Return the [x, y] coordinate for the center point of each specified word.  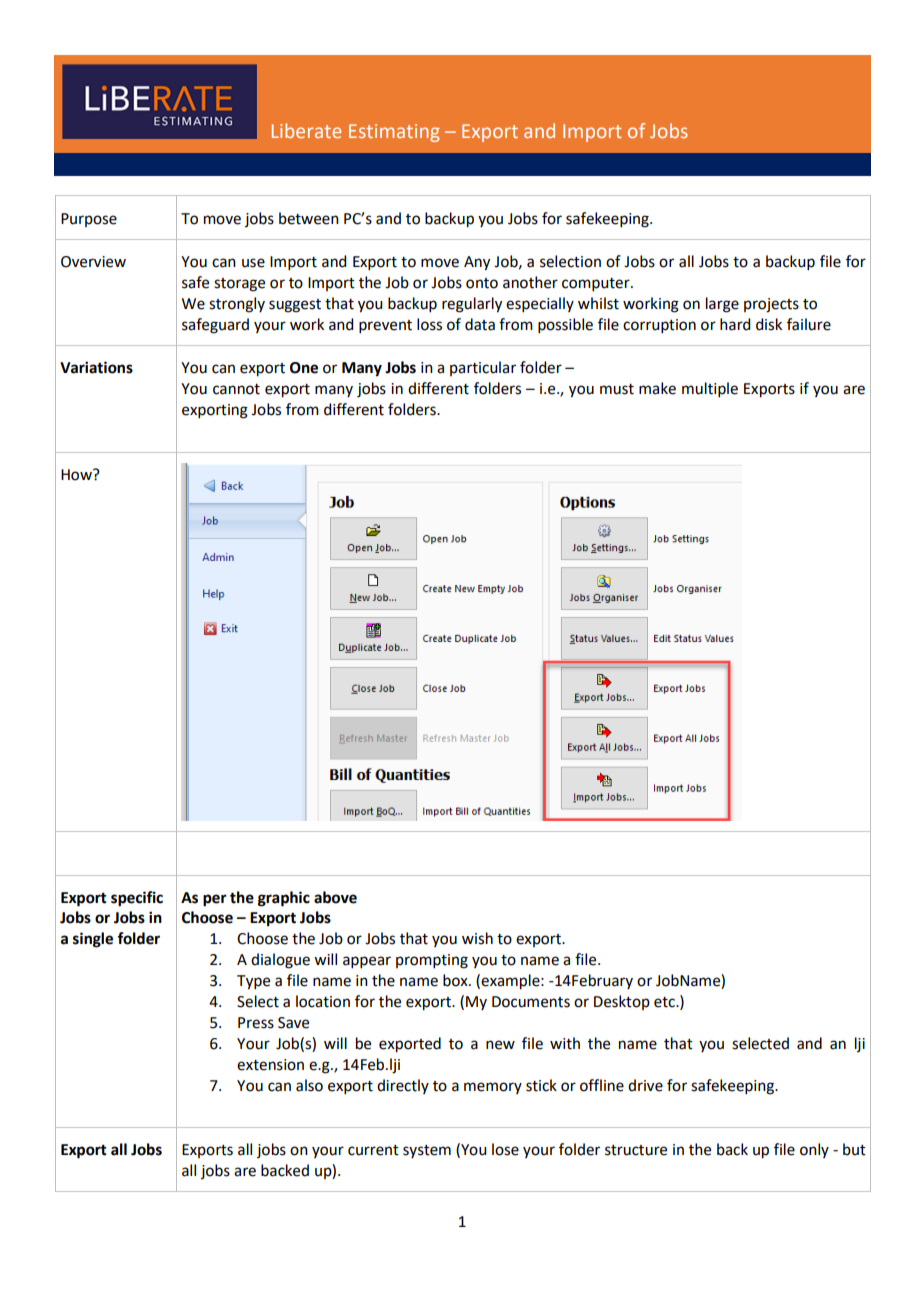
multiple [710, 389]
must [617, 389]
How [77, 475]
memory [493, 1088]
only [814, 1150]
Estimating [394, 133]
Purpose [89, 220]
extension [270, 1065]
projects [771, 305]
